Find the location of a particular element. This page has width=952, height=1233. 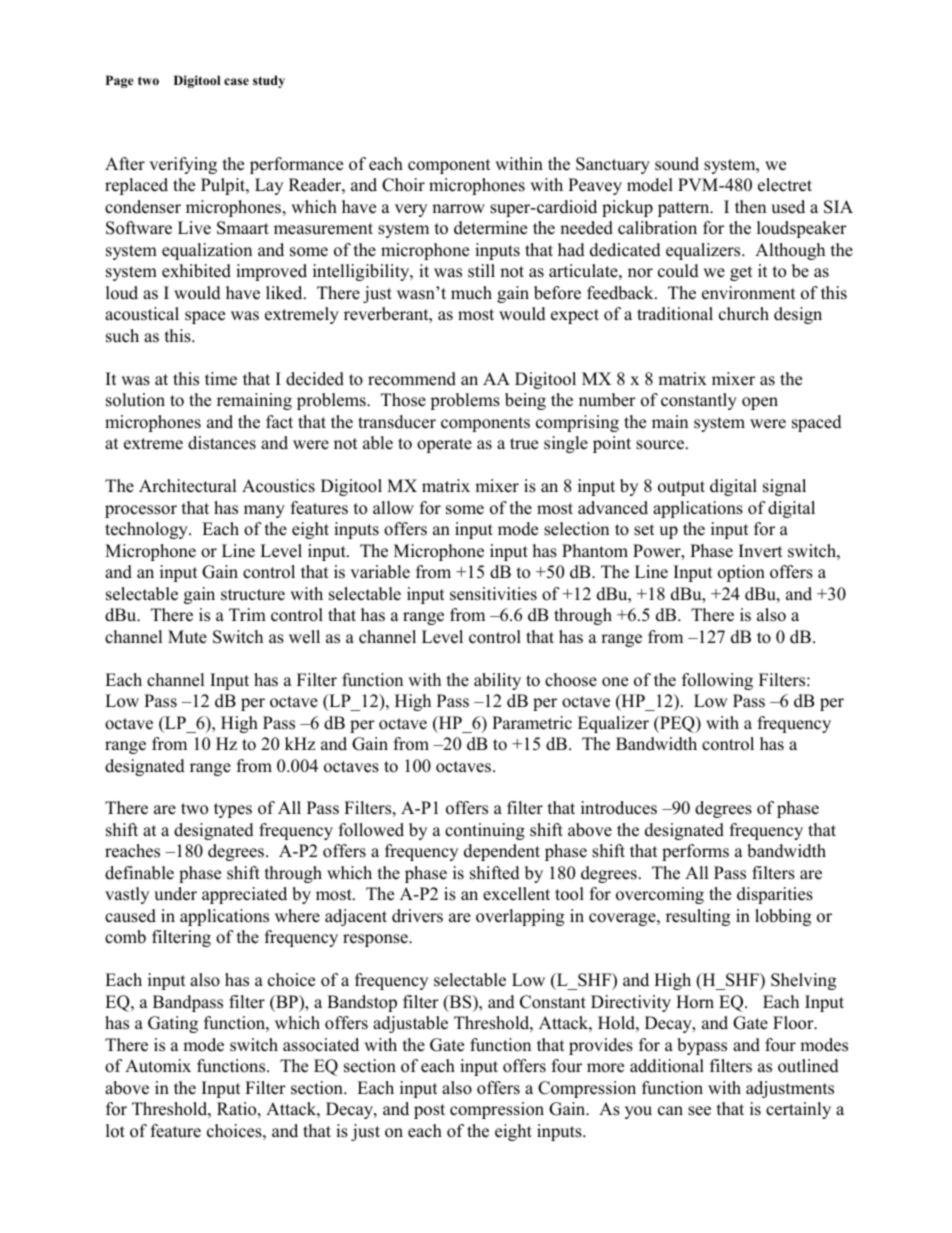

option is located at coordinates (741, 573).
